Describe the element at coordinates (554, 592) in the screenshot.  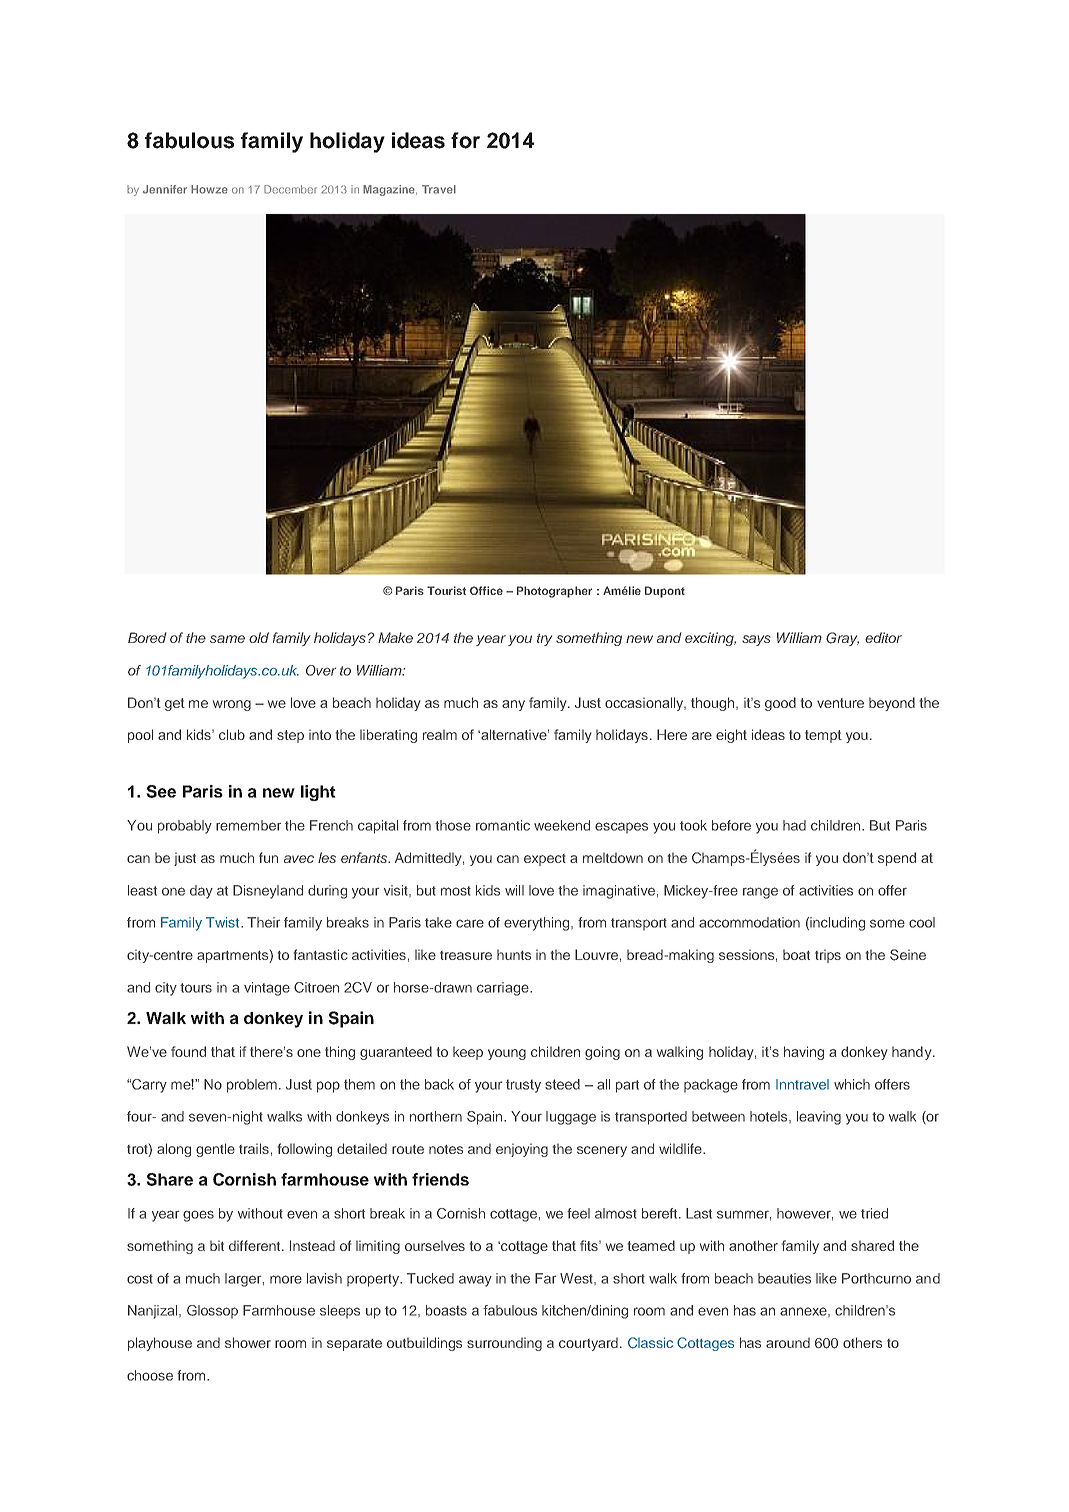
I see `Photographer` at that location.
